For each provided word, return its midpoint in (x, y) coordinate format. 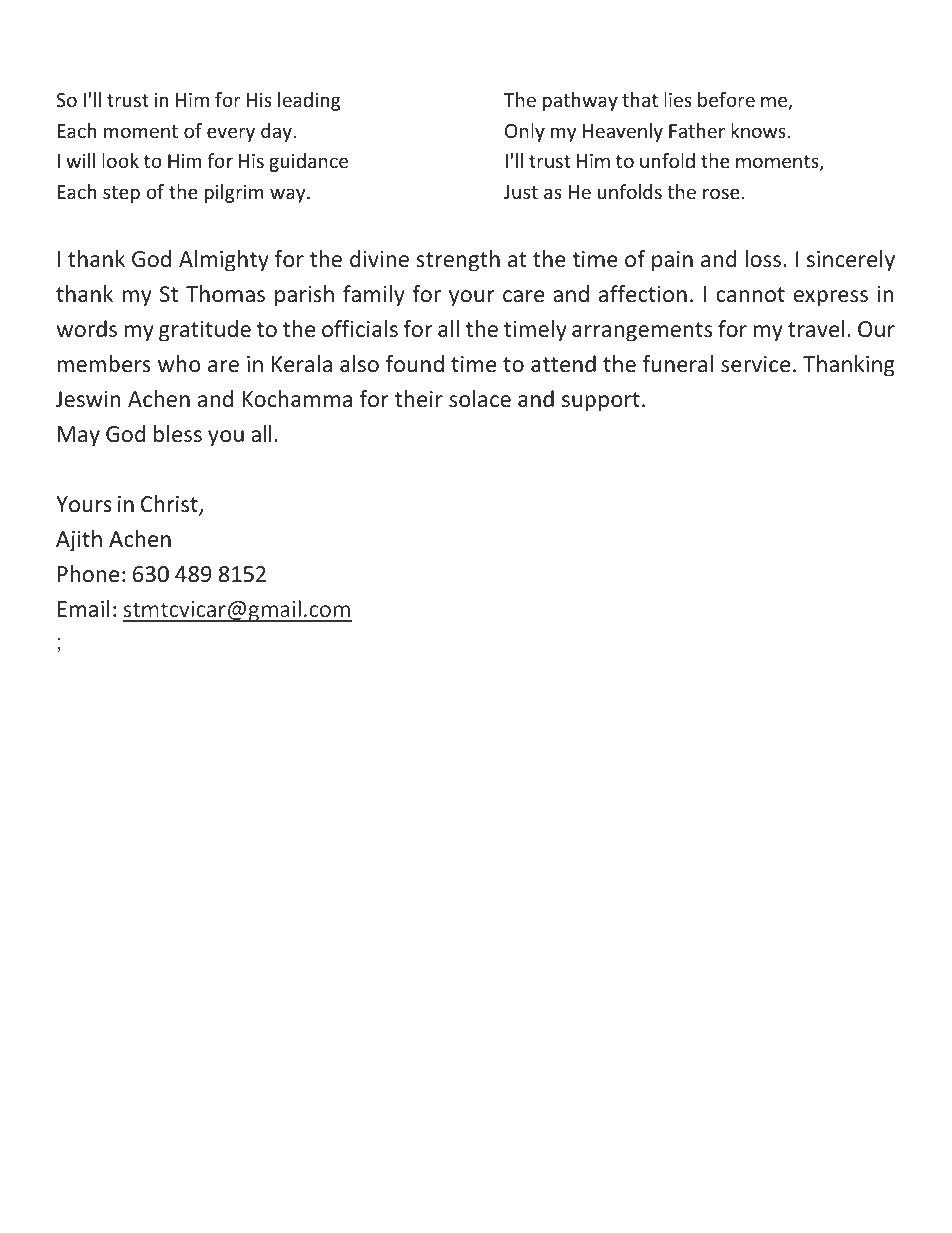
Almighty (224, 261)
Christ (170, 505)
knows (758, 130)
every (231, 134)
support (601, 402)
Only (525, 132)
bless (178, 434)
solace (480, 398)
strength (458, 261)
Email (84, 609)
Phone (88, 574)
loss (763, 258)
